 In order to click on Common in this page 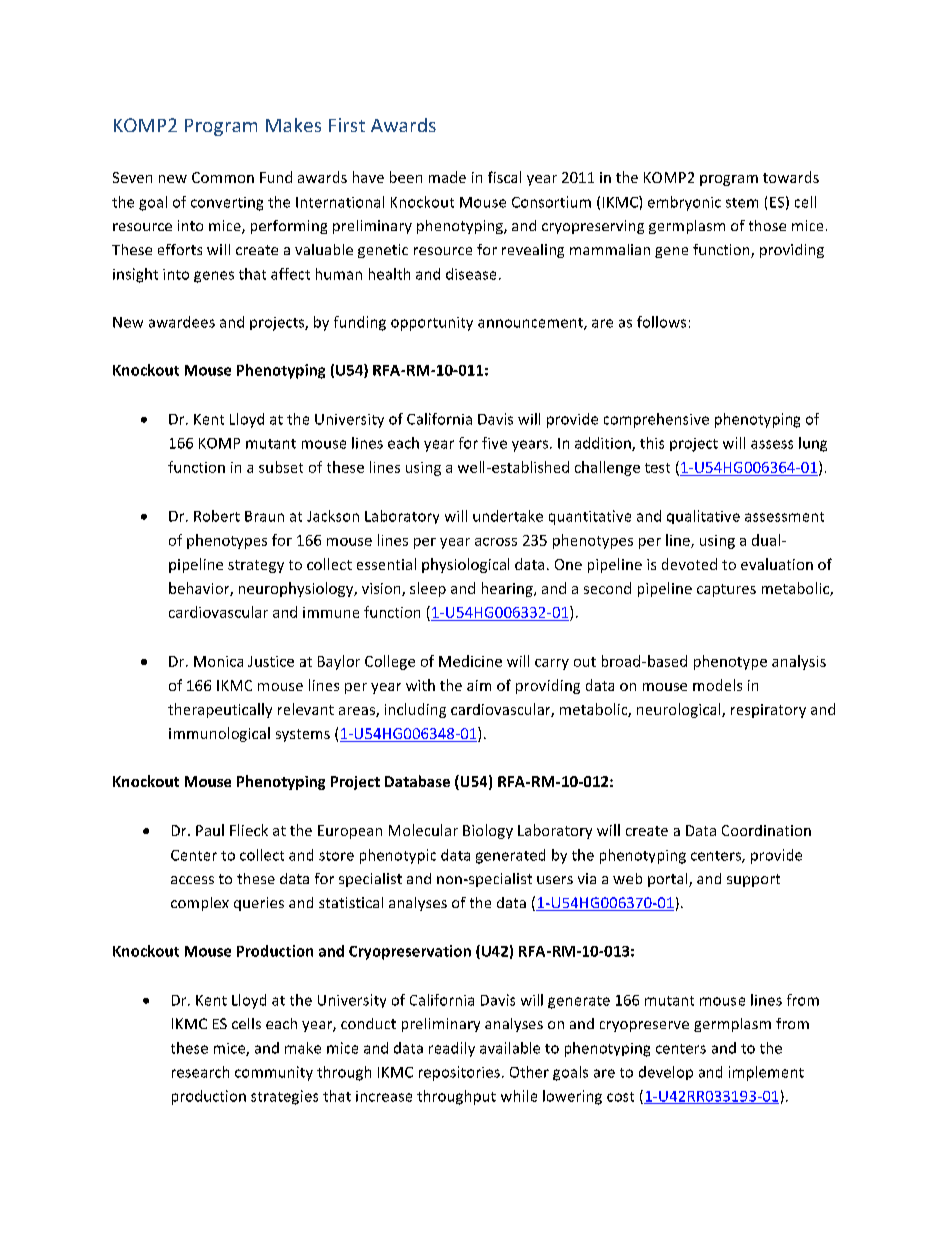, I will do `click(223, 177)`.
